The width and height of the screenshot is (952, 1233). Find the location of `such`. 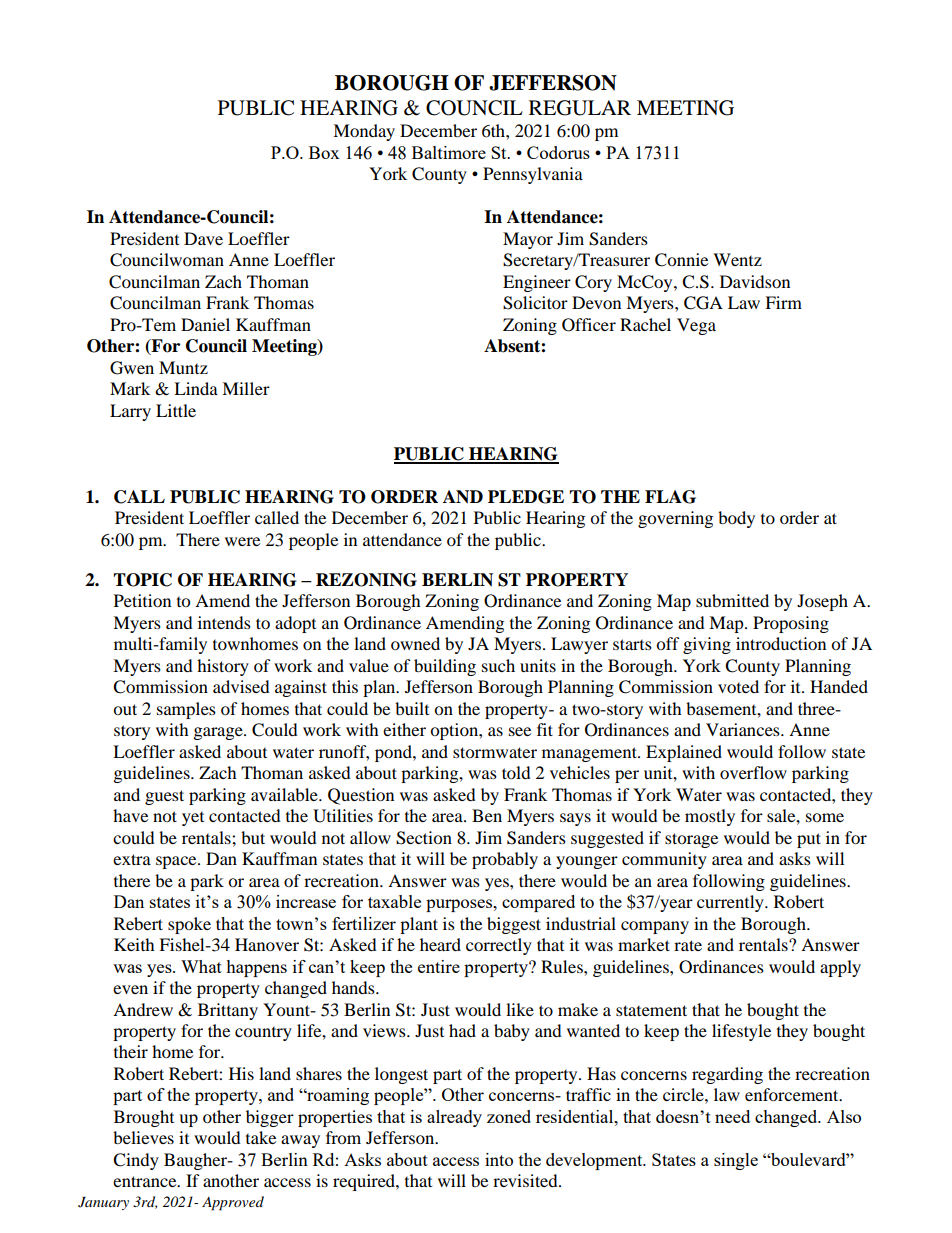

such is located at coordinates (498, 665).
